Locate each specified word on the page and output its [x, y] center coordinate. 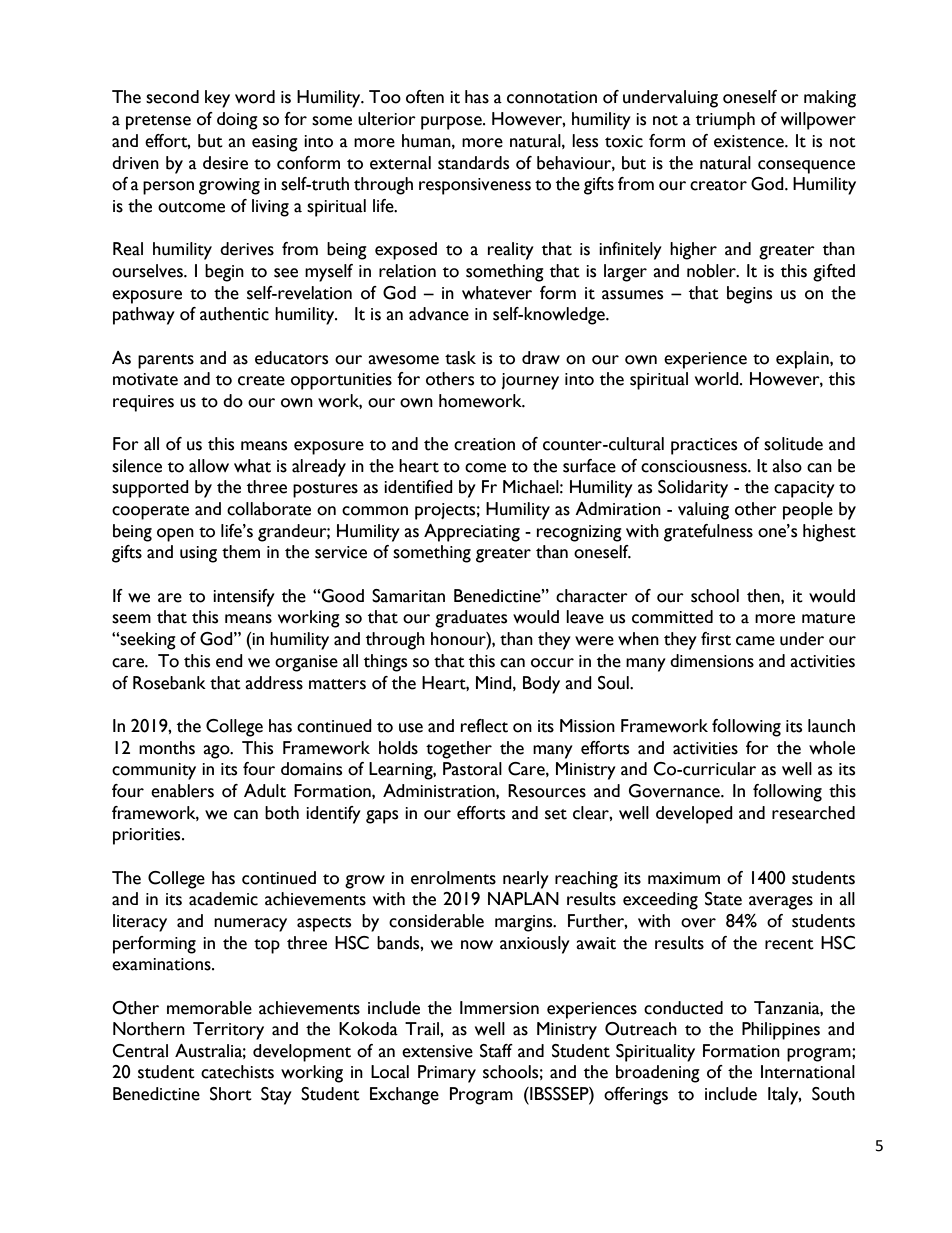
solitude [793, 444]
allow [209, 466]
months [167, 748]
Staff [496, 1051]
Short [231, 1094]
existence [750, 141]
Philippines [781, 1031]
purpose [452, 123]
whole [832, 748]
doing [237, 121]
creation [484, 444]
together [459, 750]
